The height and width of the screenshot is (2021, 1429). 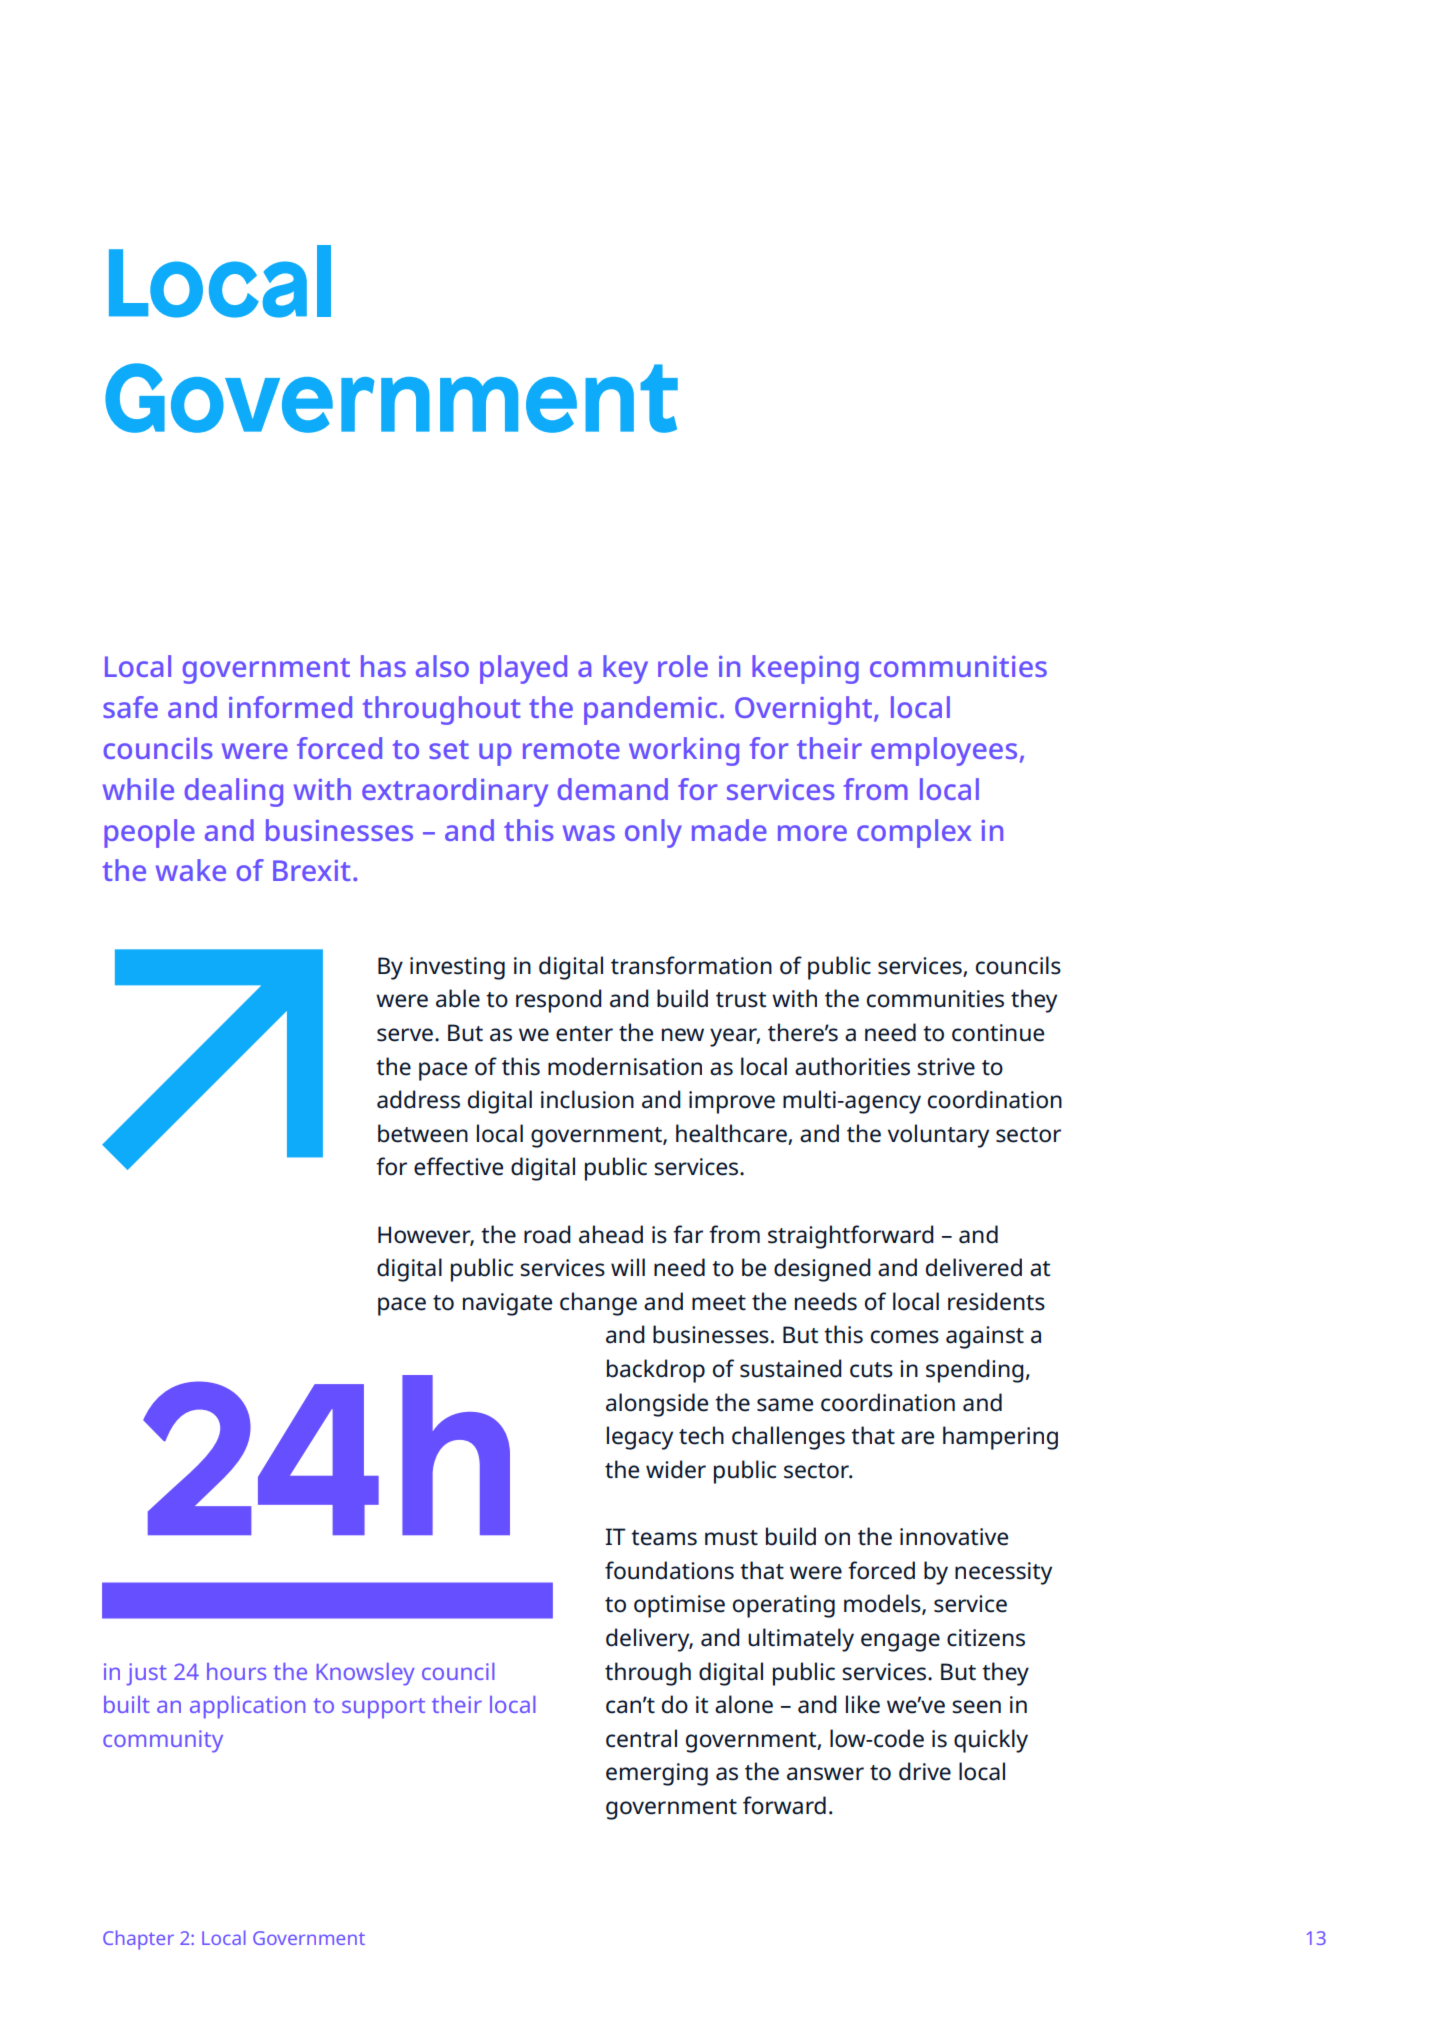 I want to click on comes, so click(x=905, y=1337).
